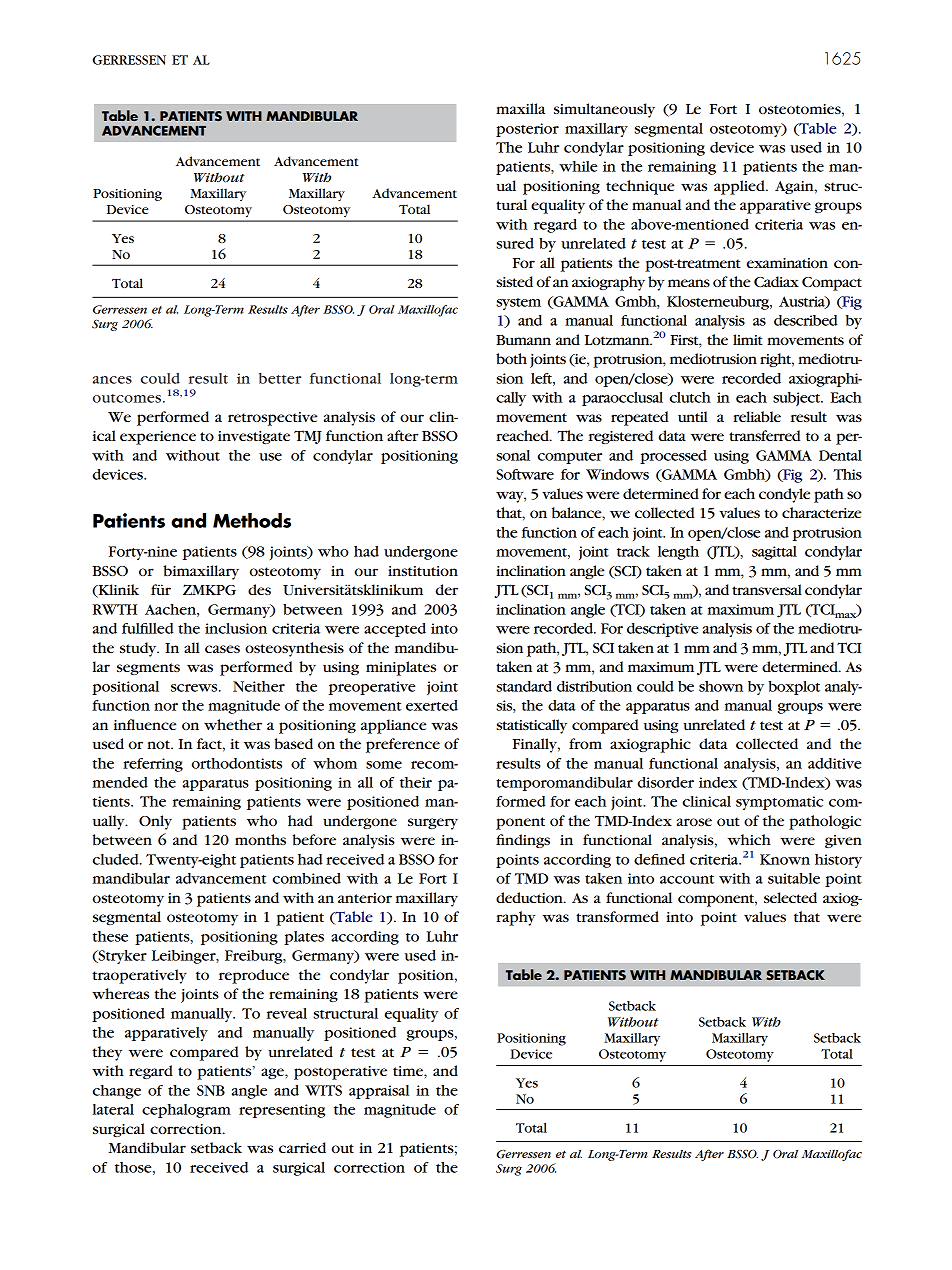 The width and height of the screenshot is (952, 1270). Describe the element at coordinates (578, 166) in the screenshot. I see `while` at that location.
